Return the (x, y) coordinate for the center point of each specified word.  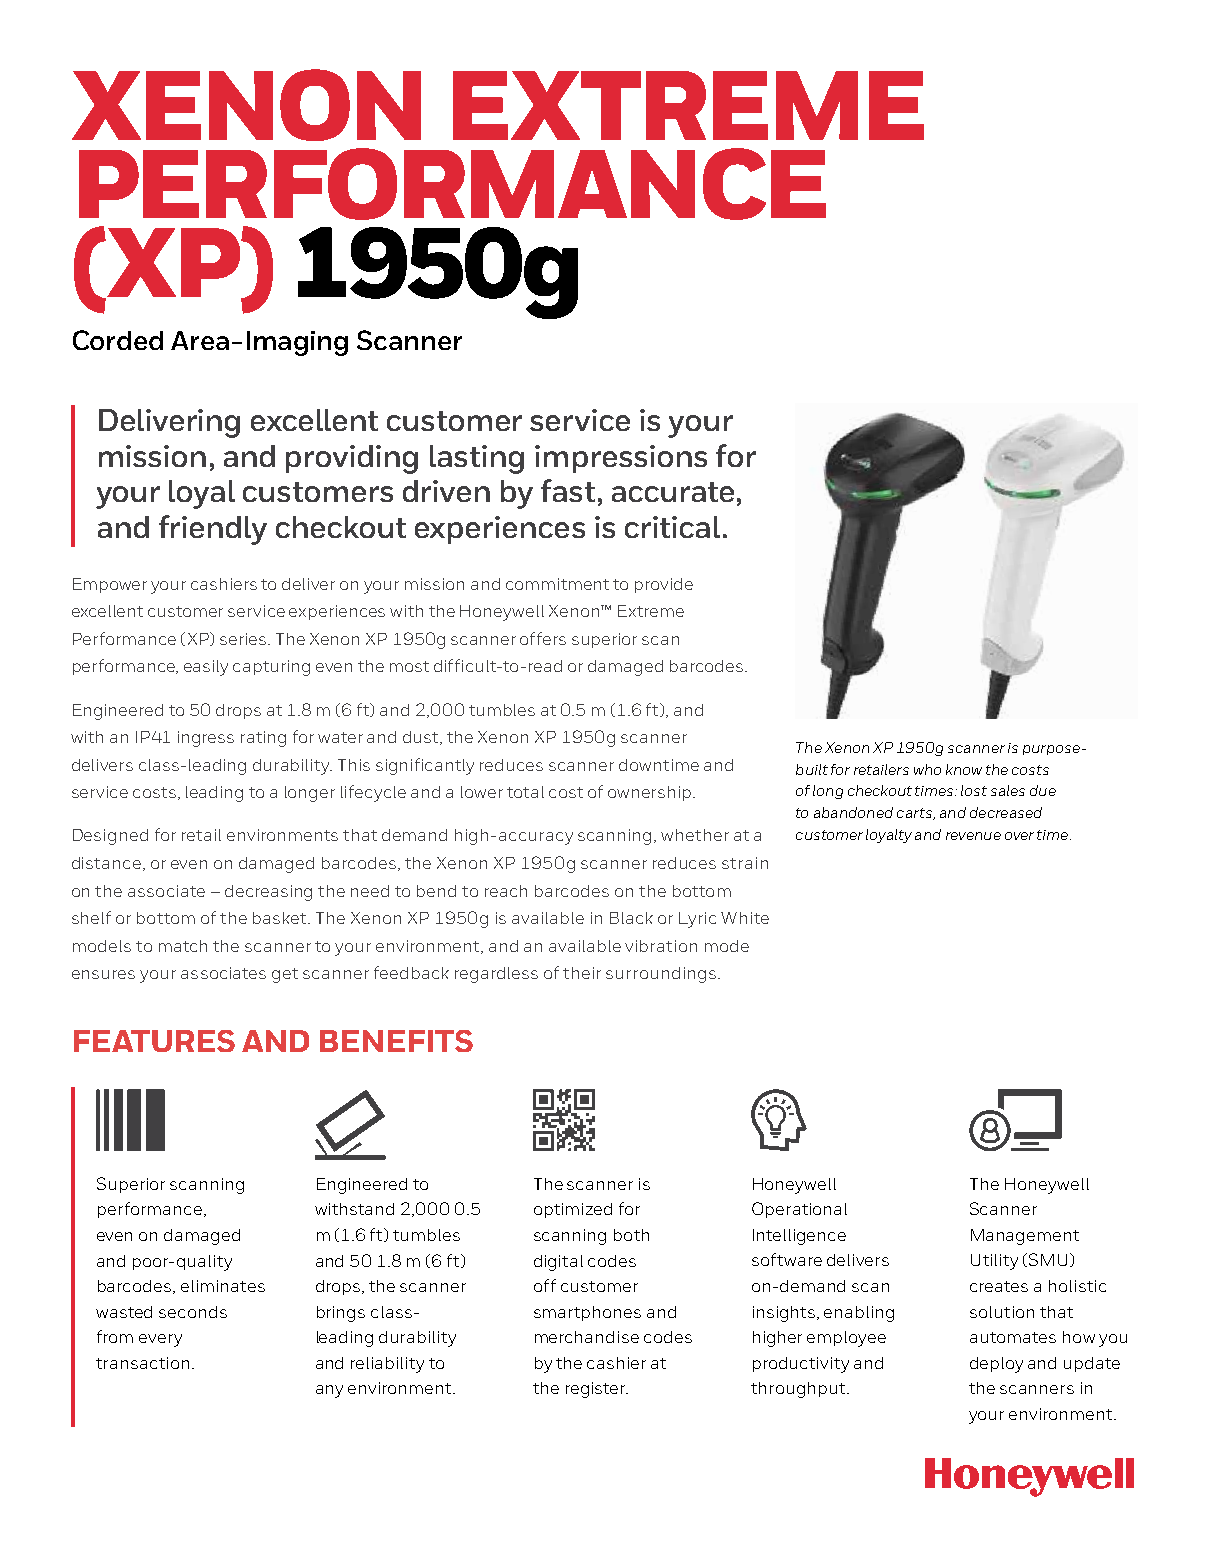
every (160, 1340)
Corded (118, 340)
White (745, 918)
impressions (621, 459)
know (964, 769)
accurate (673, 492)
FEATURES (154, 1041)
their (582, 973)
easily (206, 668)
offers (543, 638)
